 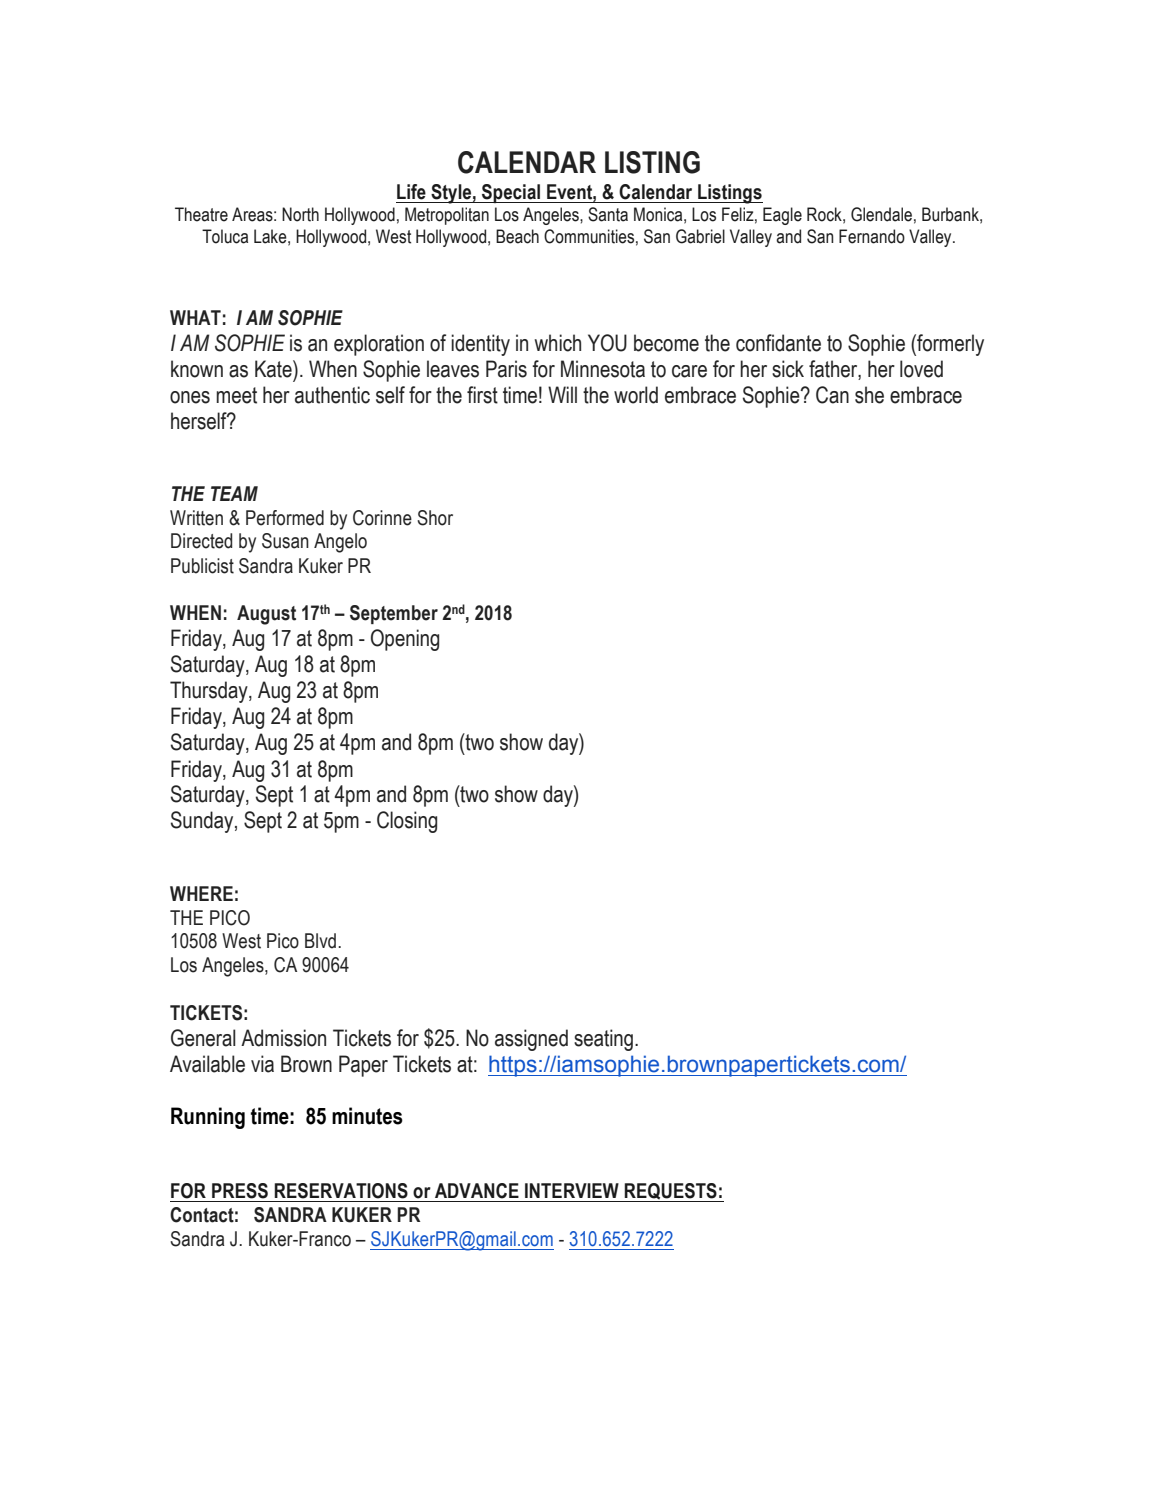 I want to click on Beach, so click(x=517, y=236).
